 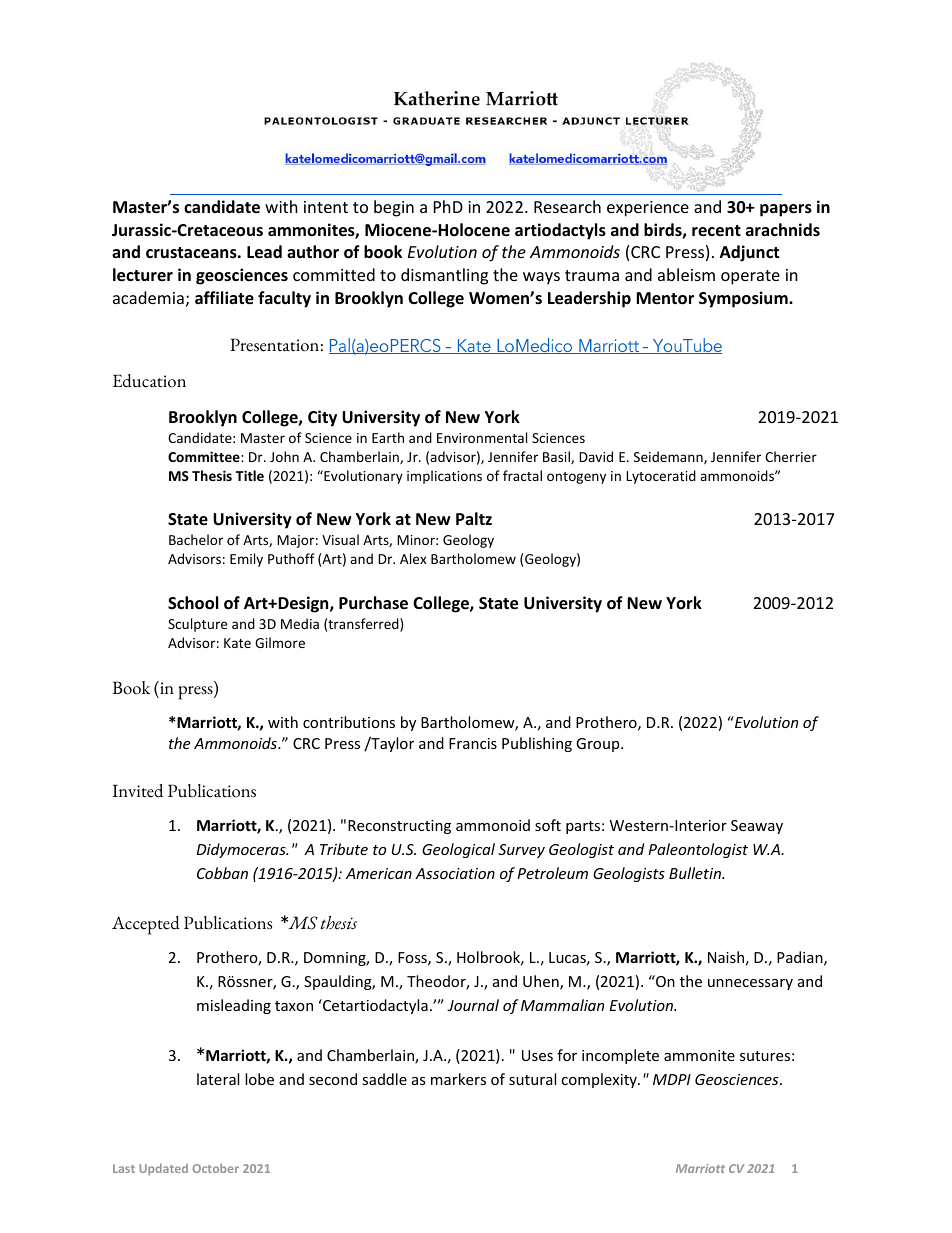 What do you see at coordinates (444, 276) in the page?
I see `dismantling` at bounding box center [444, 276].
